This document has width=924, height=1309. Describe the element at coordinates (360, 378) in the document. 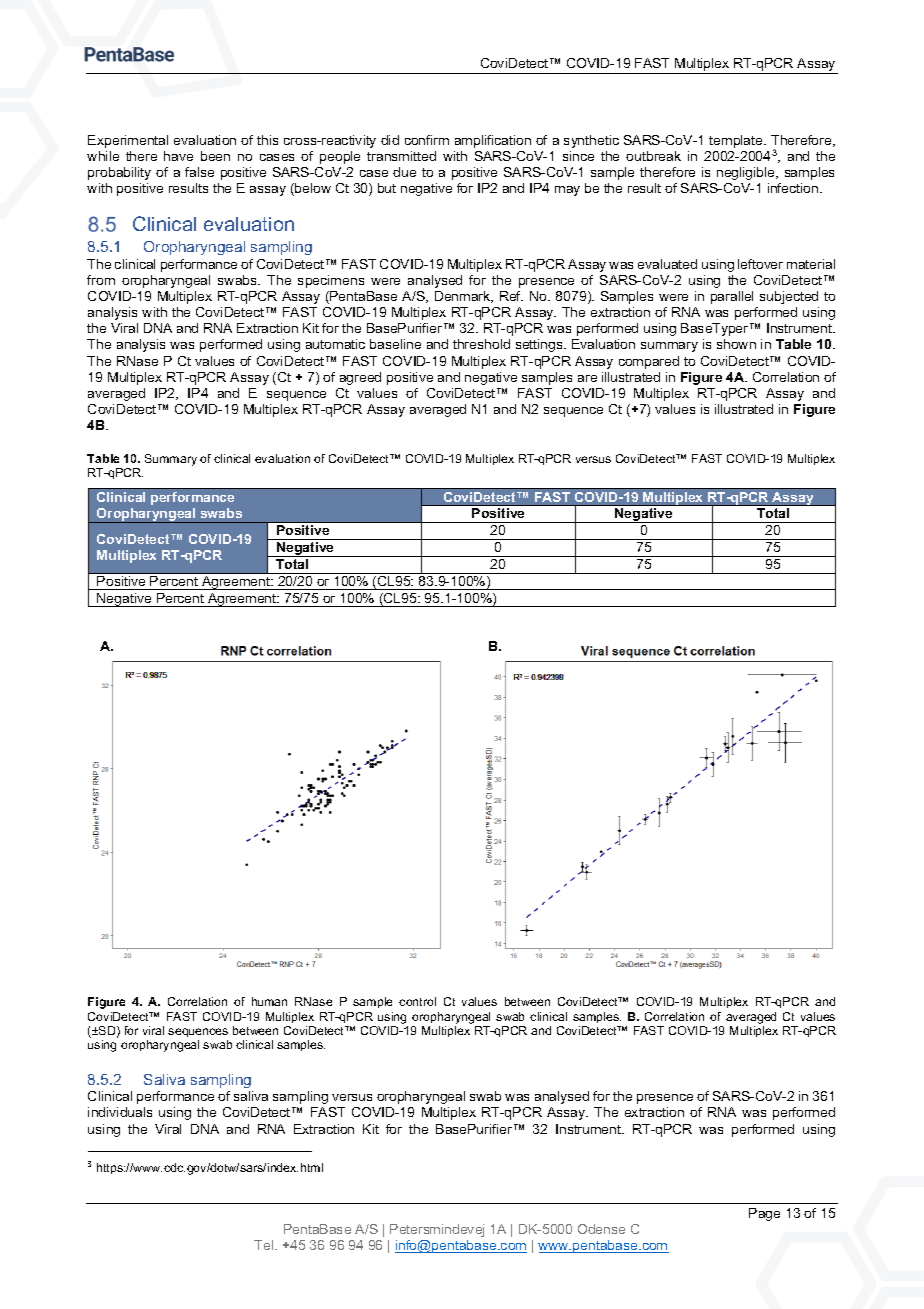

I see `agreed` at that location.
